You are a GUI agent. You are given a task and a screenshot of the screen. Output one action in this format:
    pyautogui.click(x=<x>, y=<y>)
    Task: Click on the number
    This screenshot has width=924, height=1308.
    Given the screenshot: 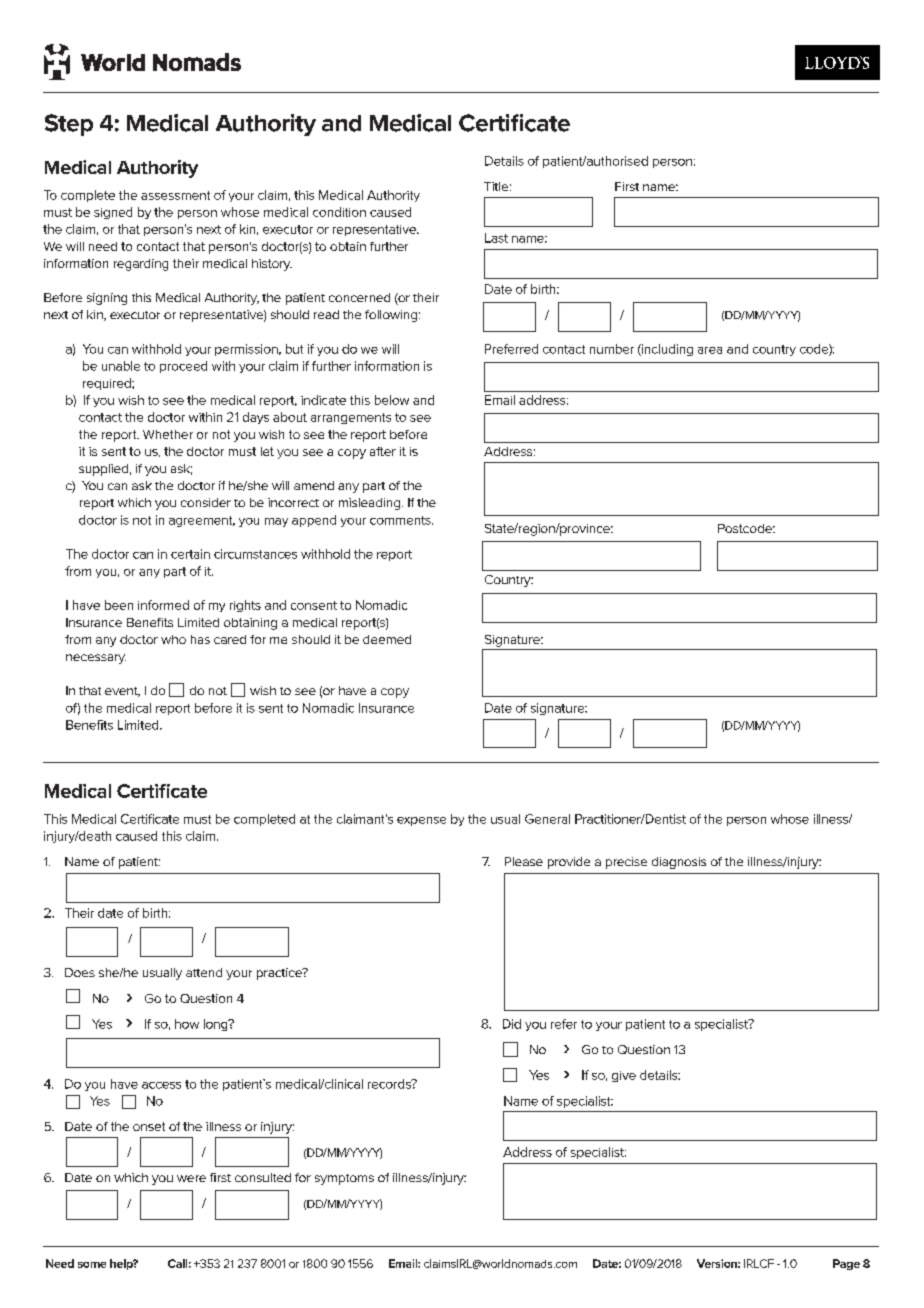 What is the action you would take?
    pyautogui.click(x=612, y=349)
